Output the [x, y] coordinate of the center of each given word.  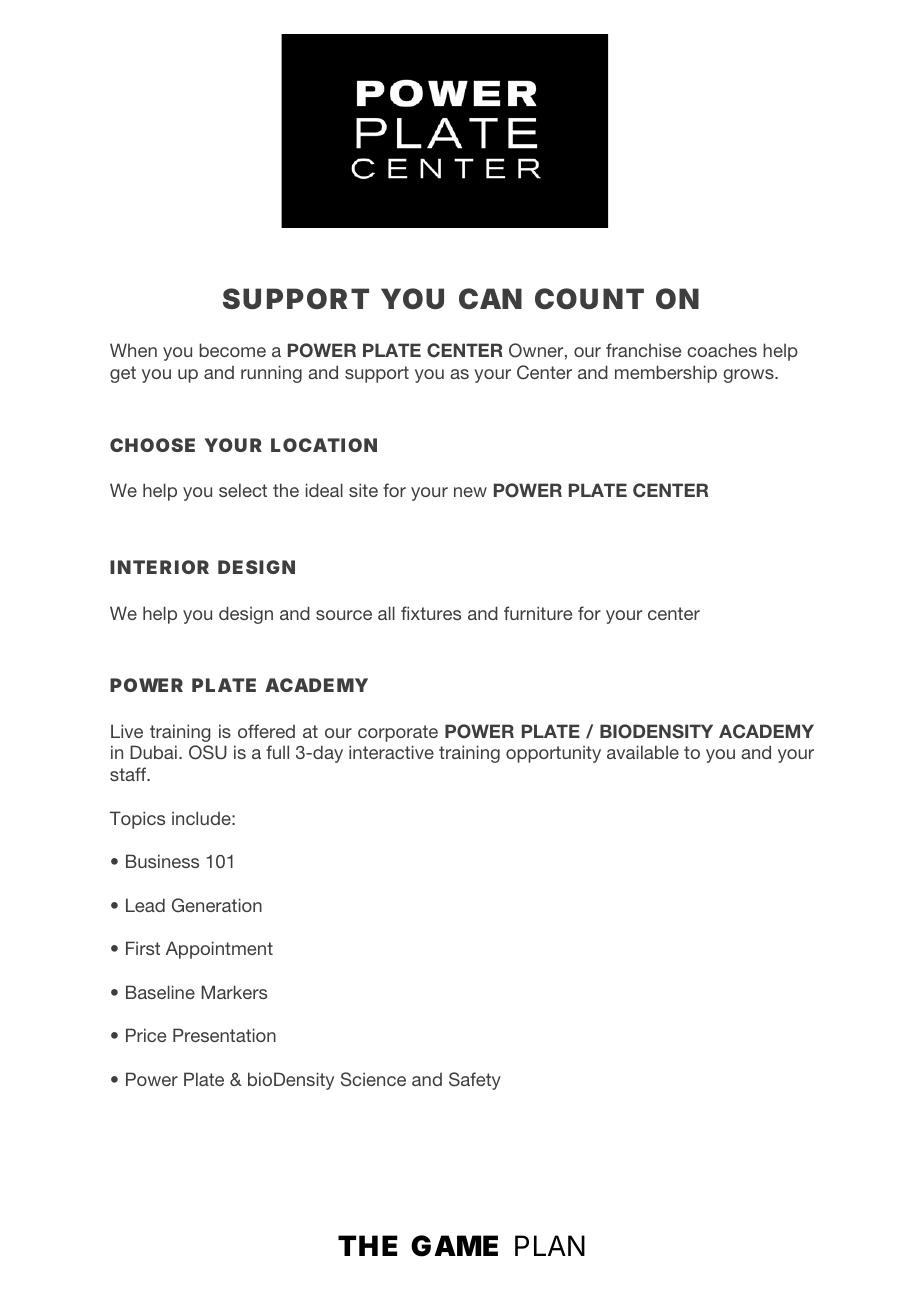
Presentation [224, 1035]
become [232, 350]
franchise [643, 350]
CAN [490, 299]
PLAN [550, 1245]
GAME [454, 1246]
